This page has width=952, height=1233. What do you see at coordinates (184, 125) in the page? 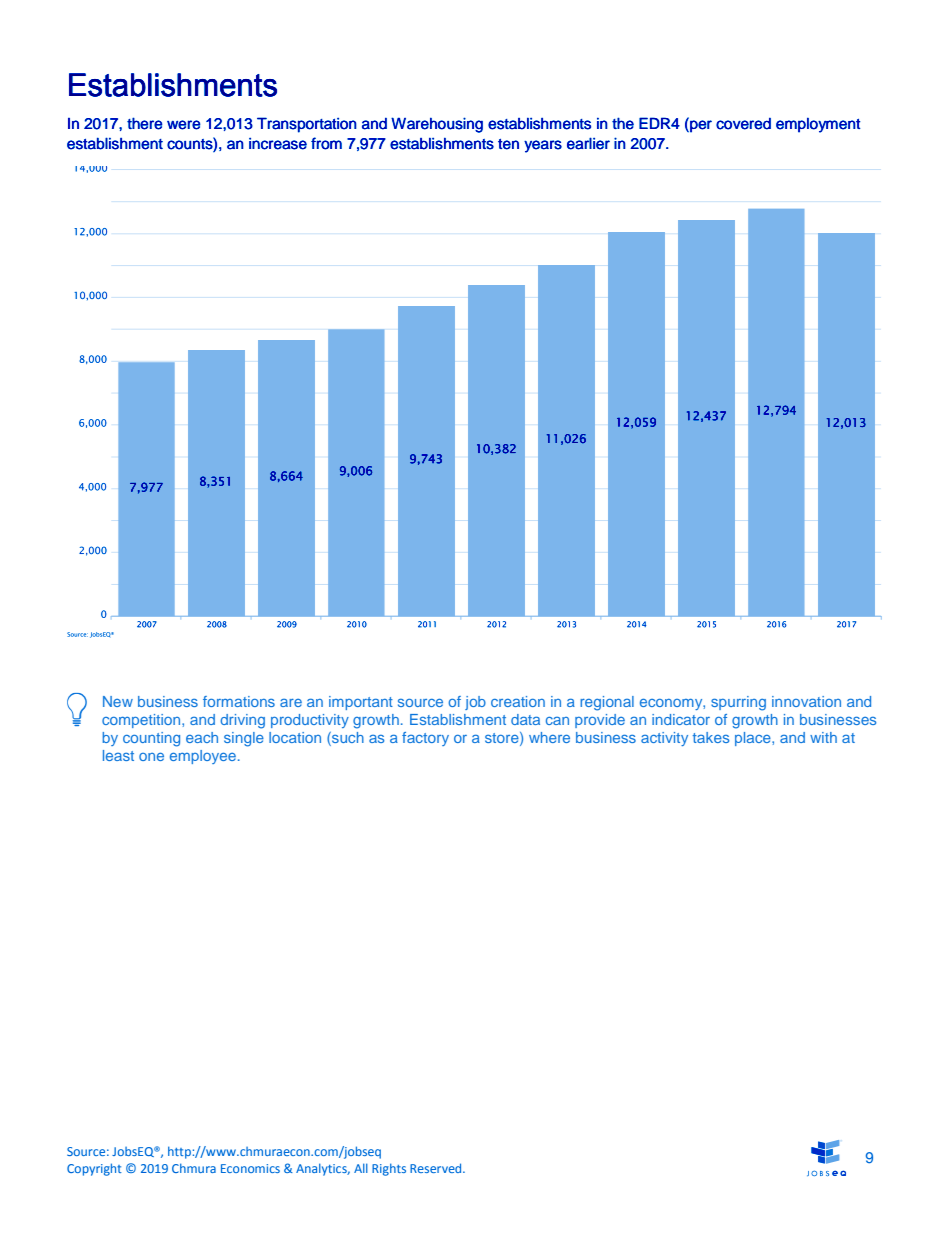
I see `were` at bounding box center [184, 125].
